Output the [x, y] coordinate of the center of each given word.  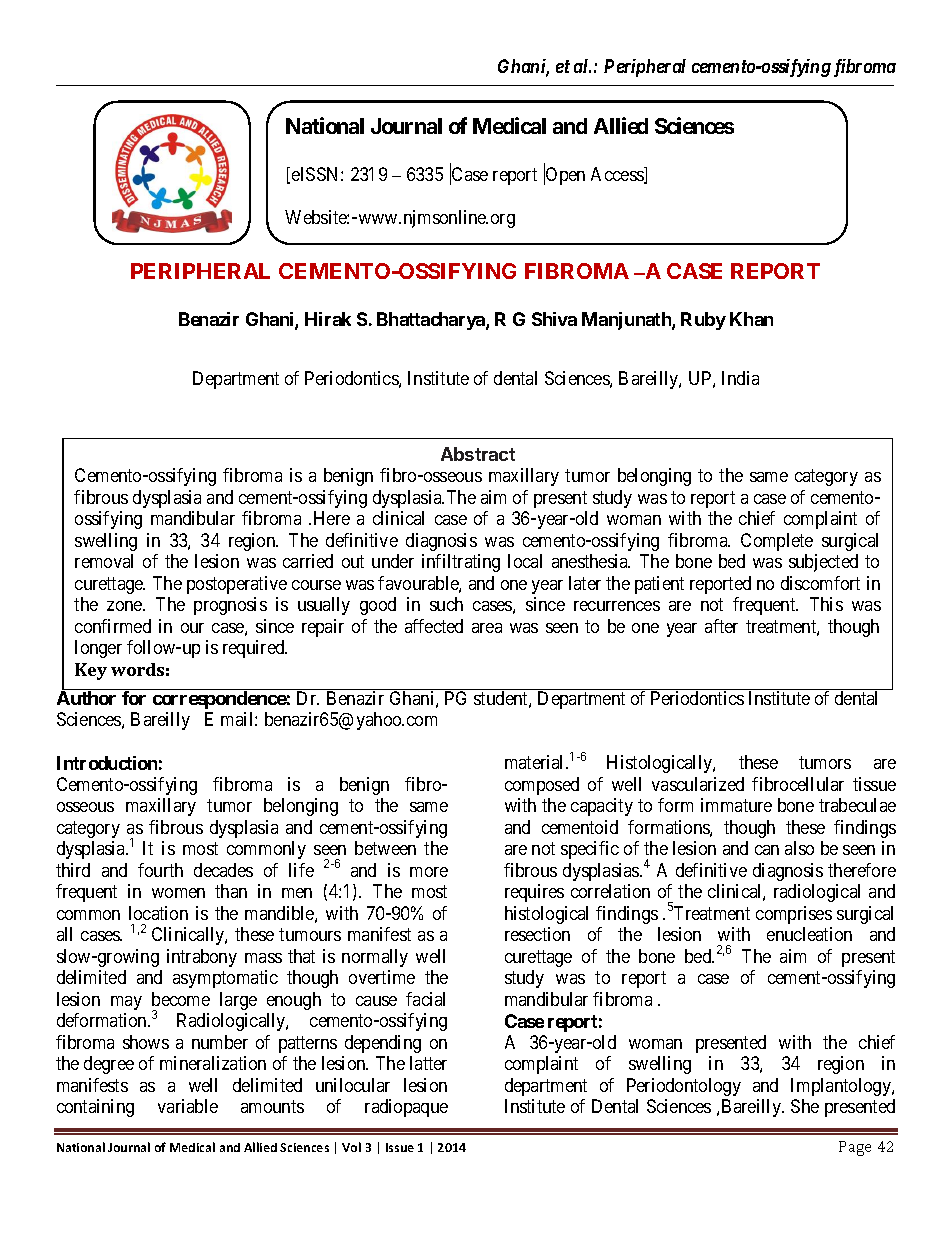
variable [188, 1106]
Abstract [478, 454]
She [805, 1106]
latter [428, 1063]
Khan [751, 319]
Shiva [554, 319]
